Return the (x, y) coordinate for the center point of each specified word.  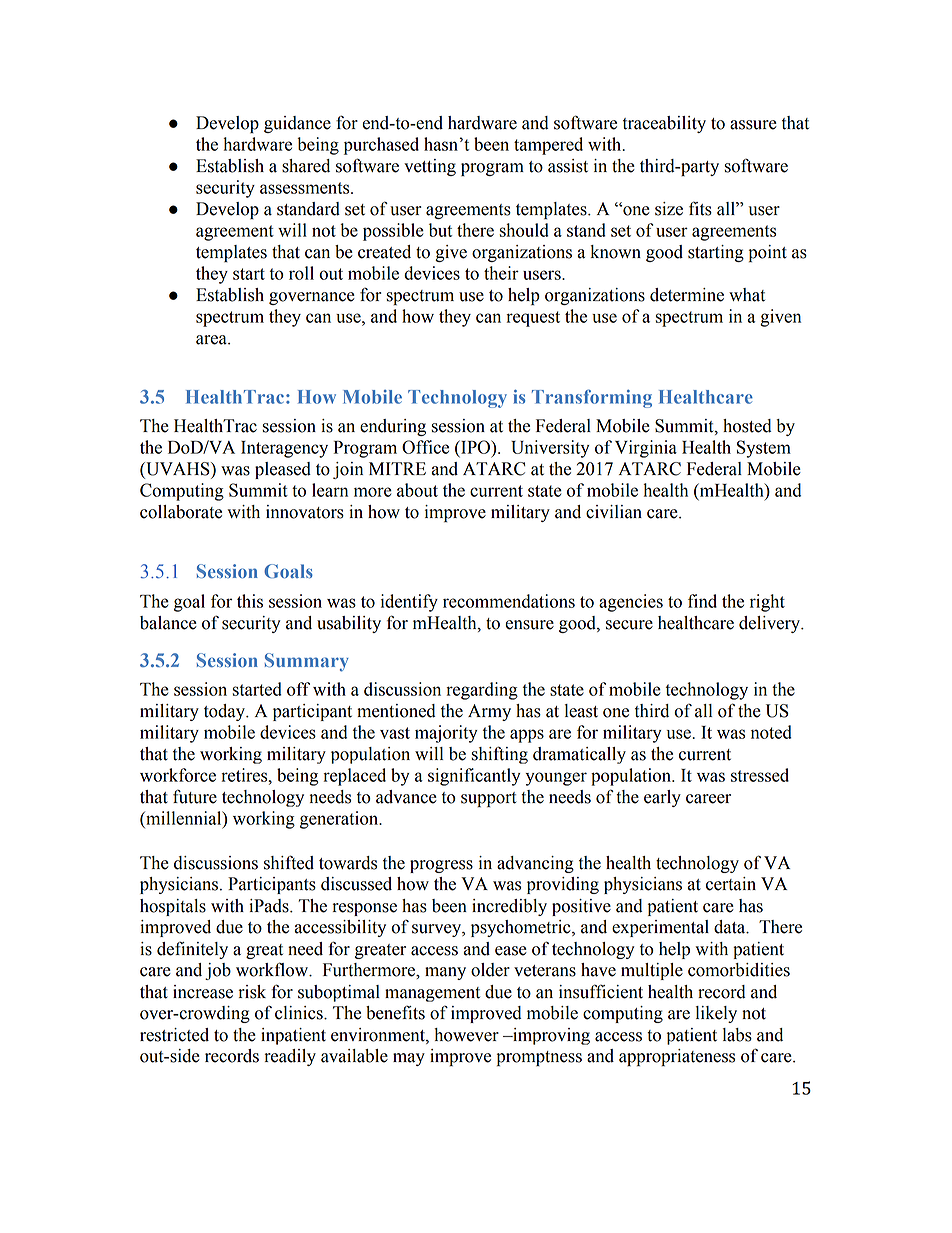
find (702, 601)
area (212, 340)
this (250, 601)
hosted (747, 426)
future (195, 796)
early (662, 798)
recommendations (509, 601)
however (466, 1035)
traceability (664, 124)
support (489, 799)
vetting (430, 167)
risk (252, 992)
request (533, 319)
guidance (297, 124)
